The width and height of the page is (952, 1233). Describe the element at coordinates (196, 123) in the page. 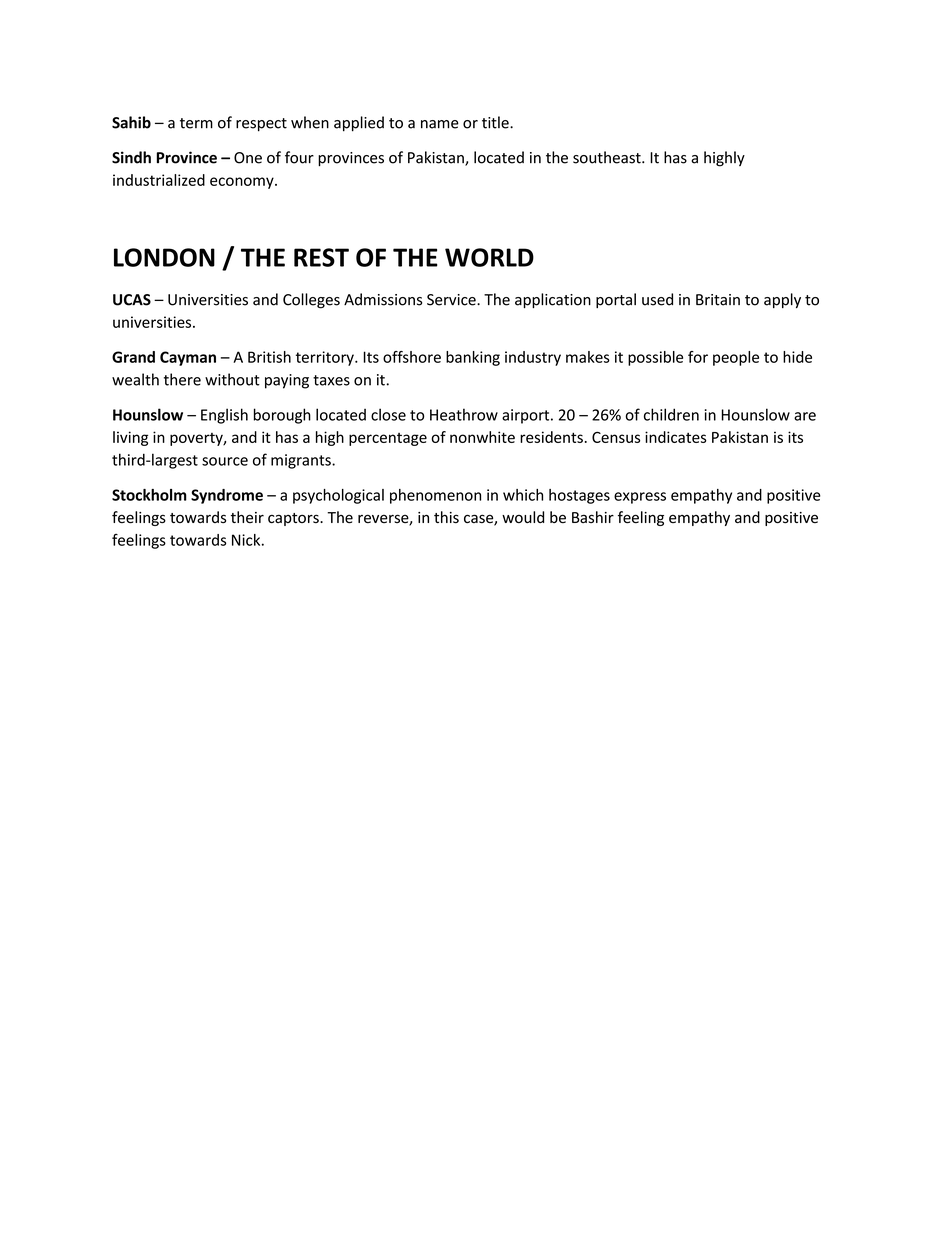

I see `term` at that location.
